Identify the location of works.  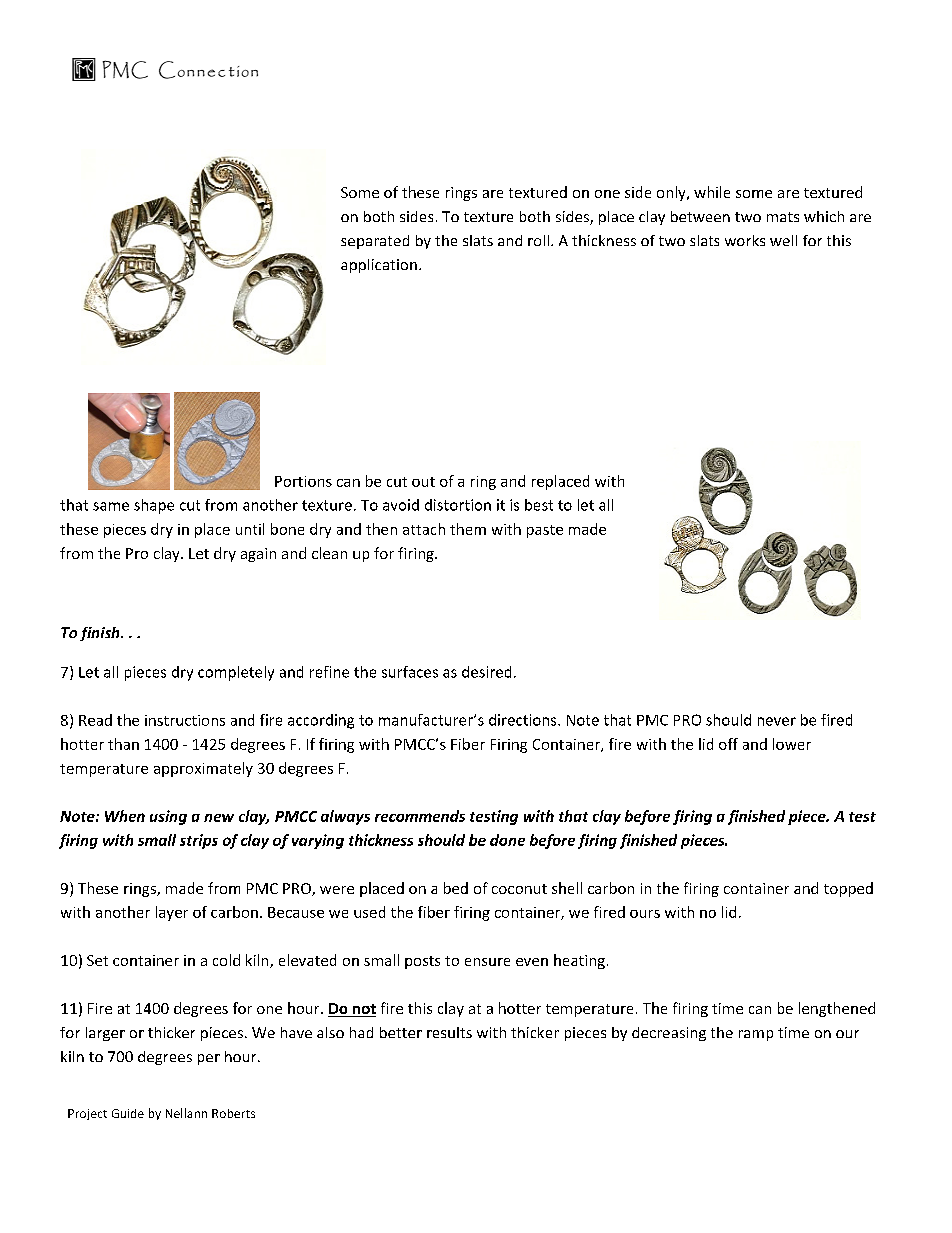
(745, 240).
